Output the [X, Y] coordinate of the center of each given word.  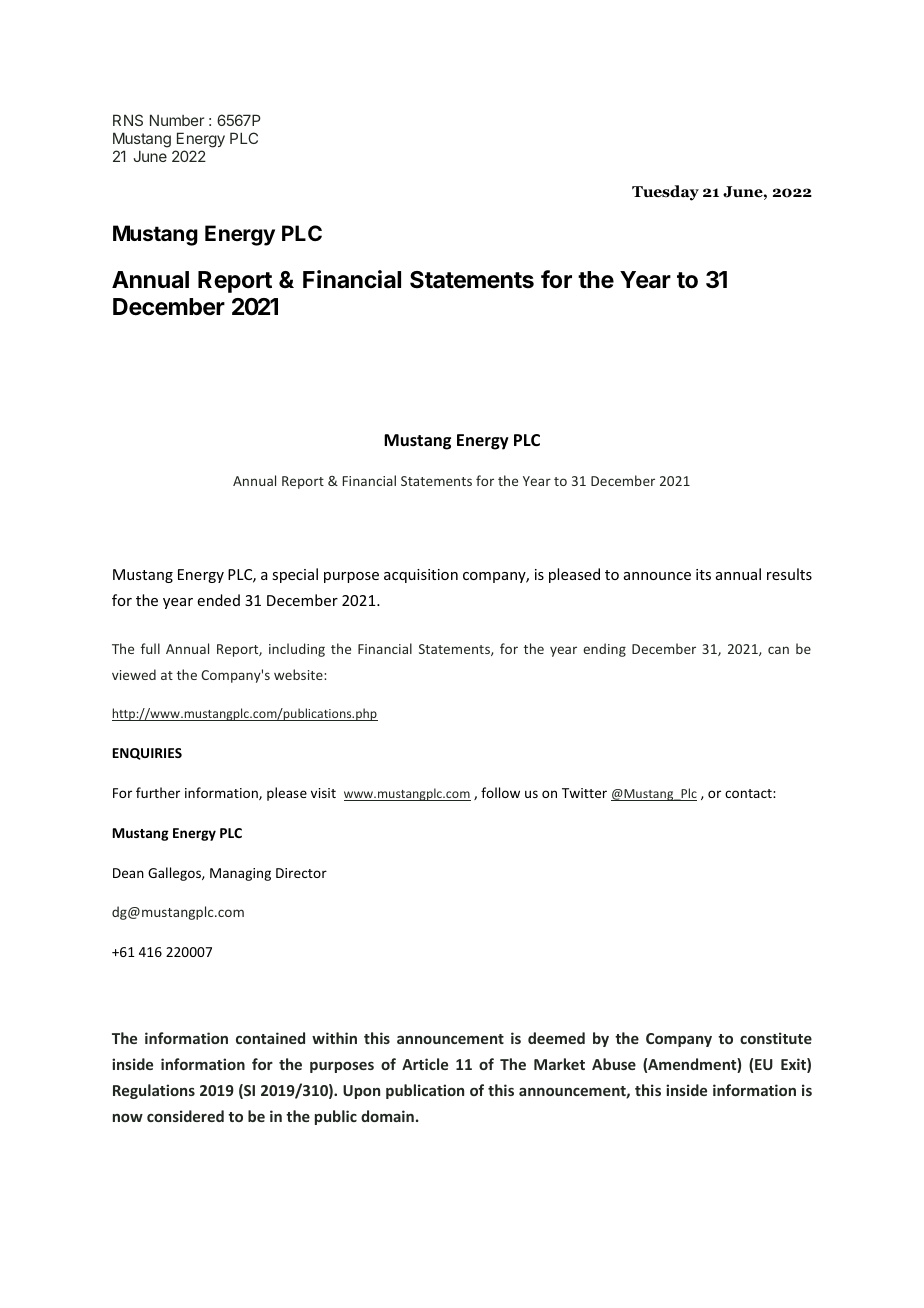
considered [185, 1116]
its [703, 574]
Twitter [584, 793]
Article [425, 1064]
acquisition [421, 576]
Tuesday [665, 193]
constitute [776, 1038]
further [158, 792]
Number [177, 120]
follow [500, 792]
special [295, 575]
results [789, 574]
